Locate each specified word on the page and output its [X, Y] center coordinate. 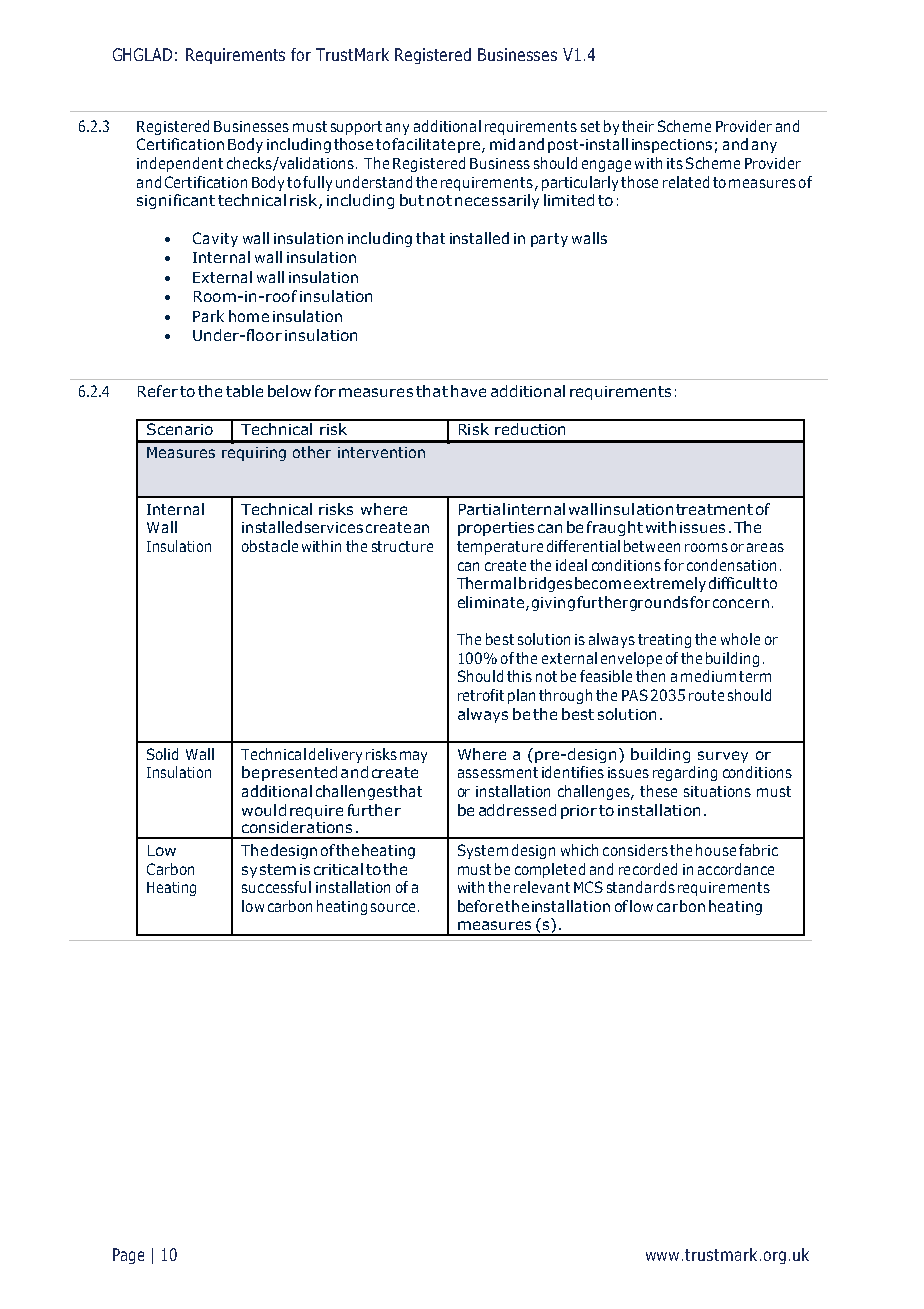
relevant [542, 887]
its [675, 163]
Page [128, 1256]
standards [641, 887]
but [412, 200]
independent [180, 164]
